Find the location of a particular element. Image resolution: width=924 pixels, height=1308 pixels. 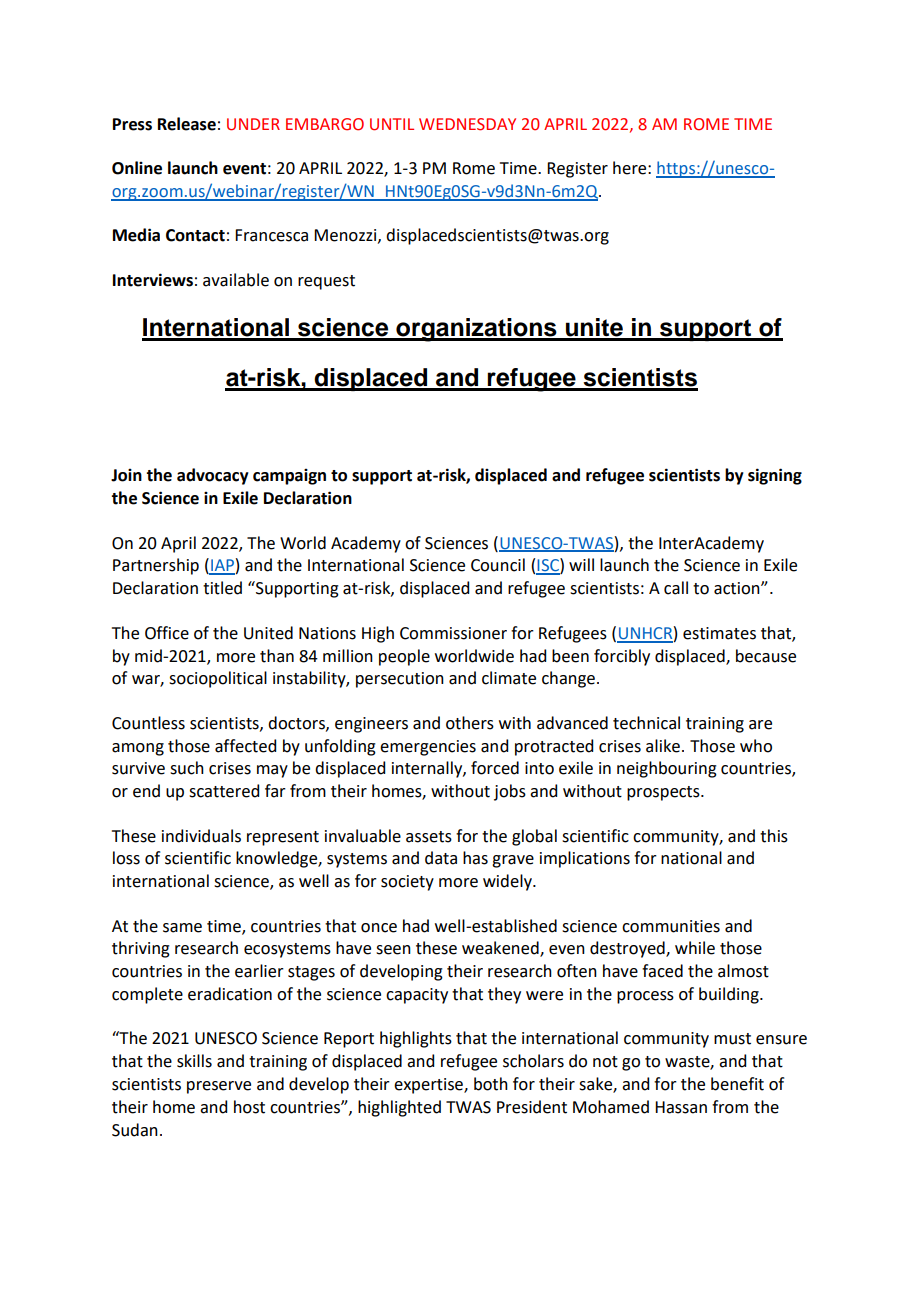

signing is located at coordinates (775, 476).
